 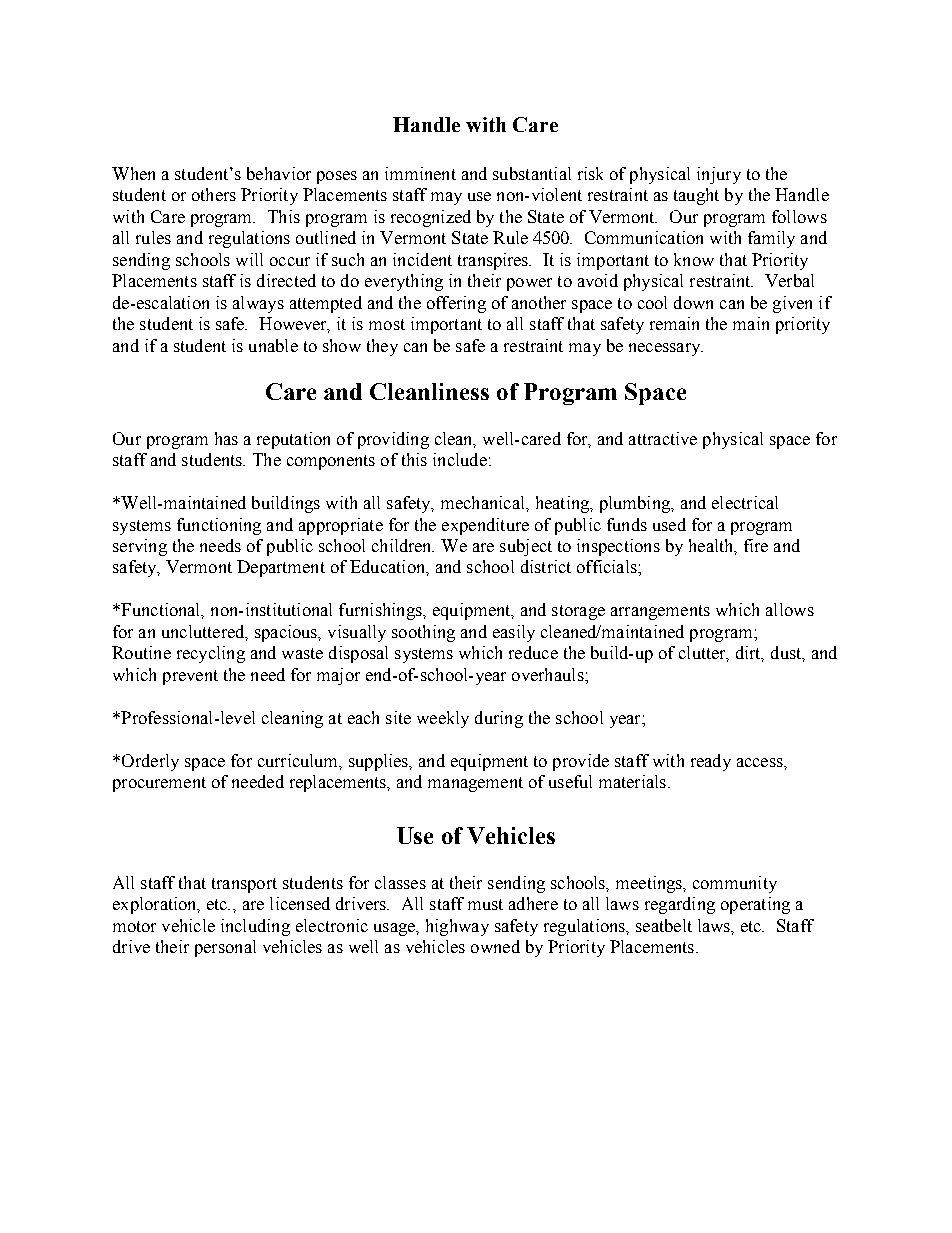 What do you see at coordinates (484, 502) in the screenshot?
I see `mechanical` at bounding box center [484, 502].
